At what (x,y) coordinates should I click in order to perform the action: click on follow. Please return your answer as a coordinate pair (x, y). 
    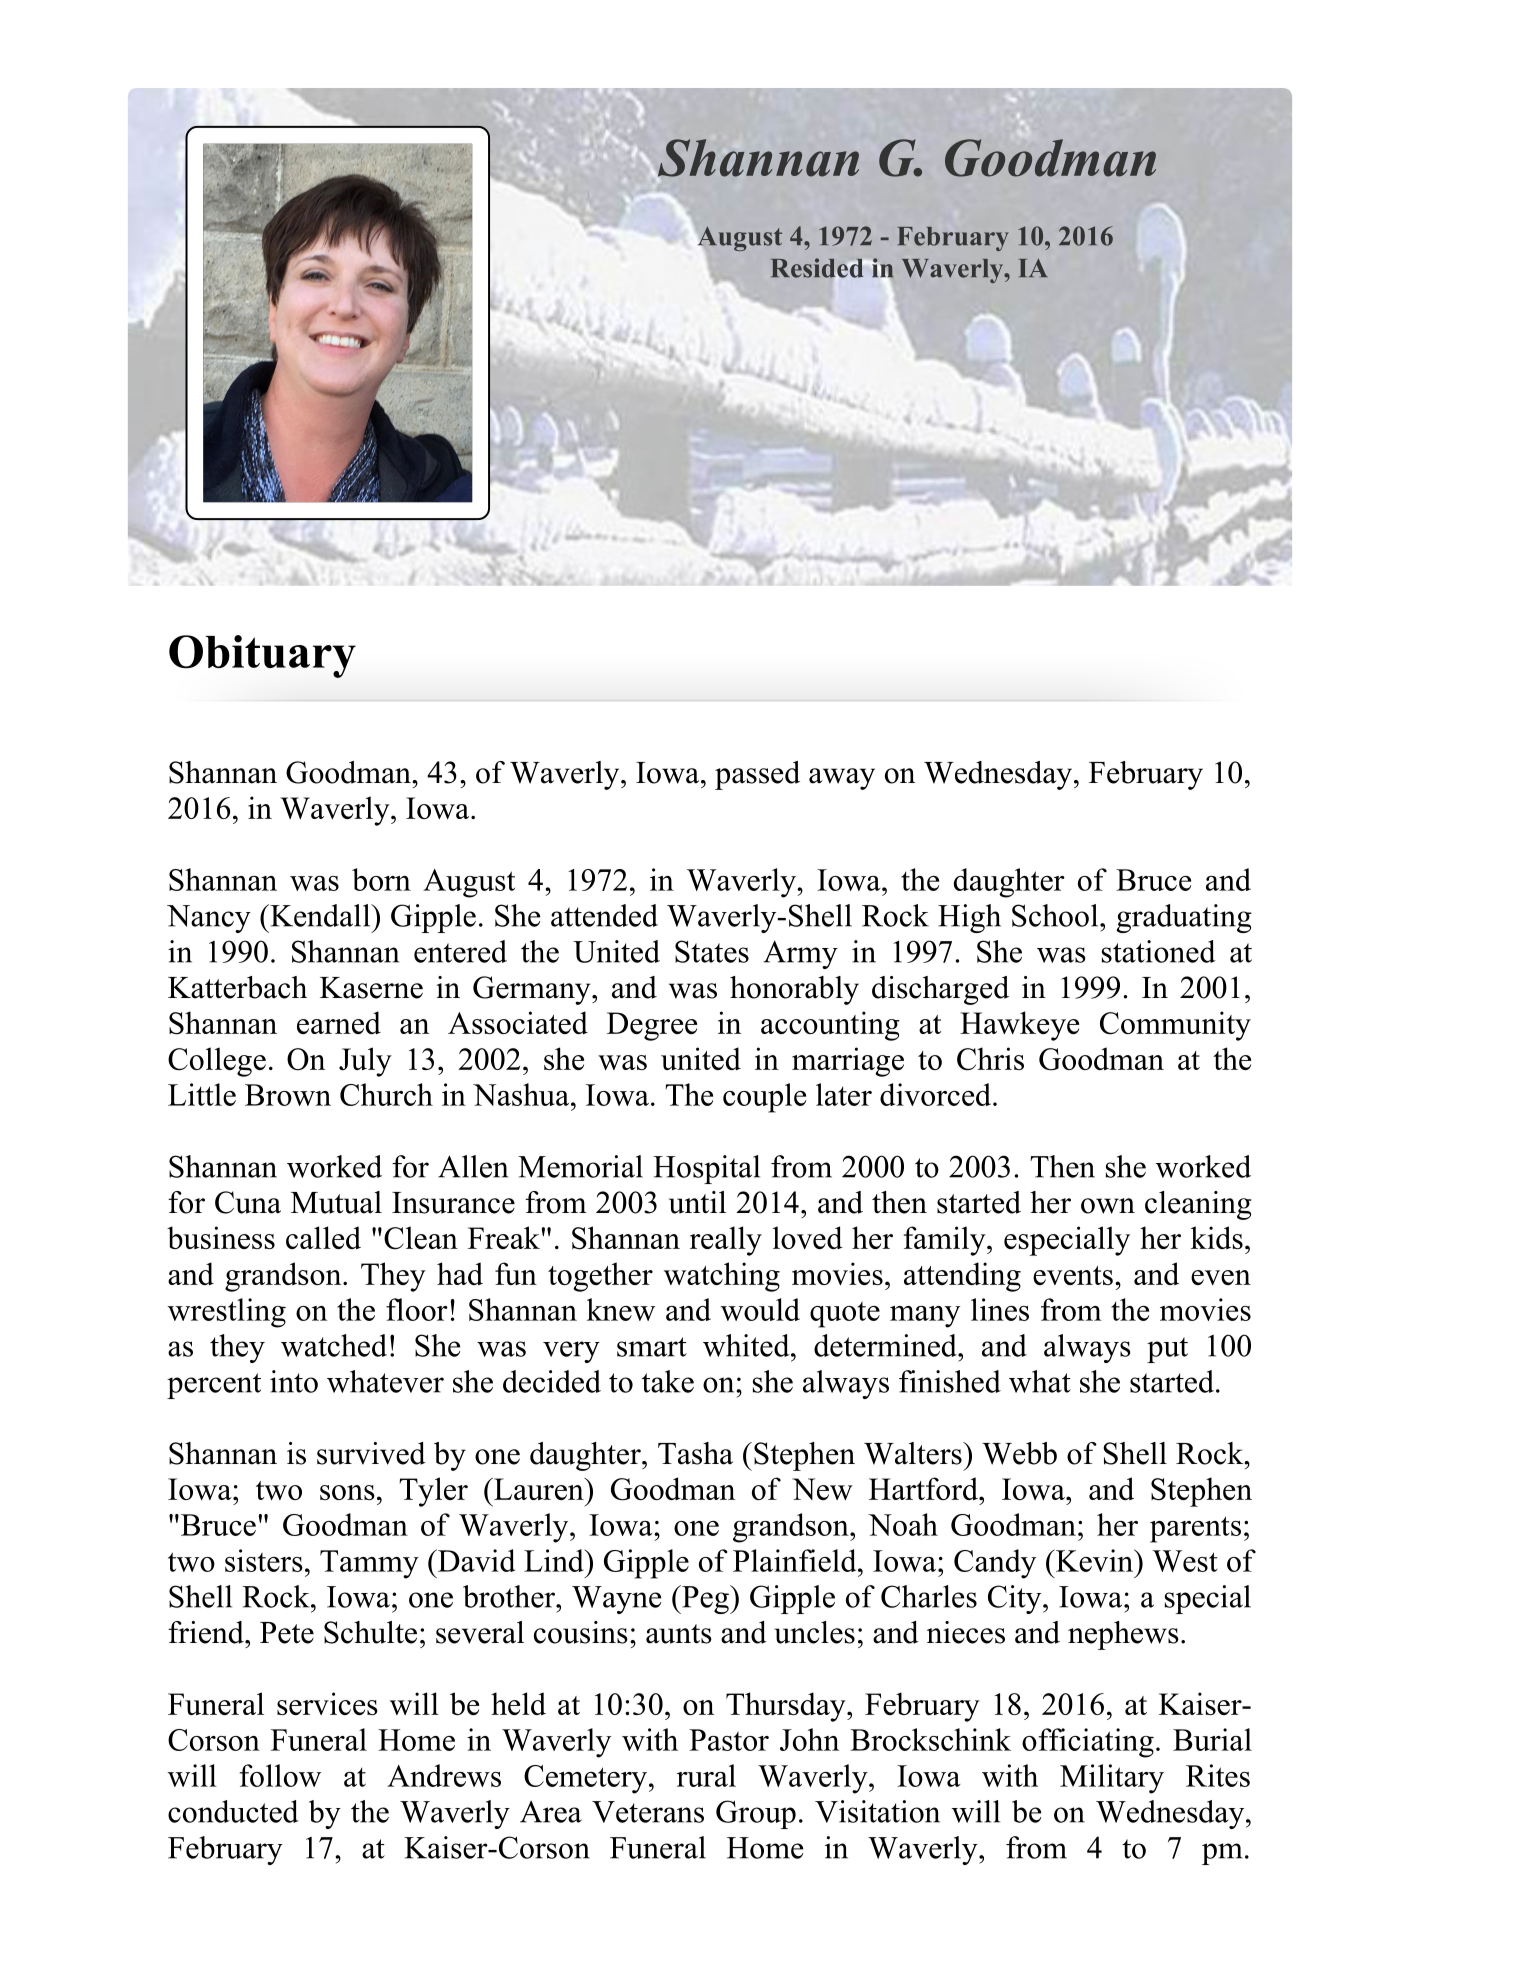
    Looking at the image, I should click on (280, 1775).
